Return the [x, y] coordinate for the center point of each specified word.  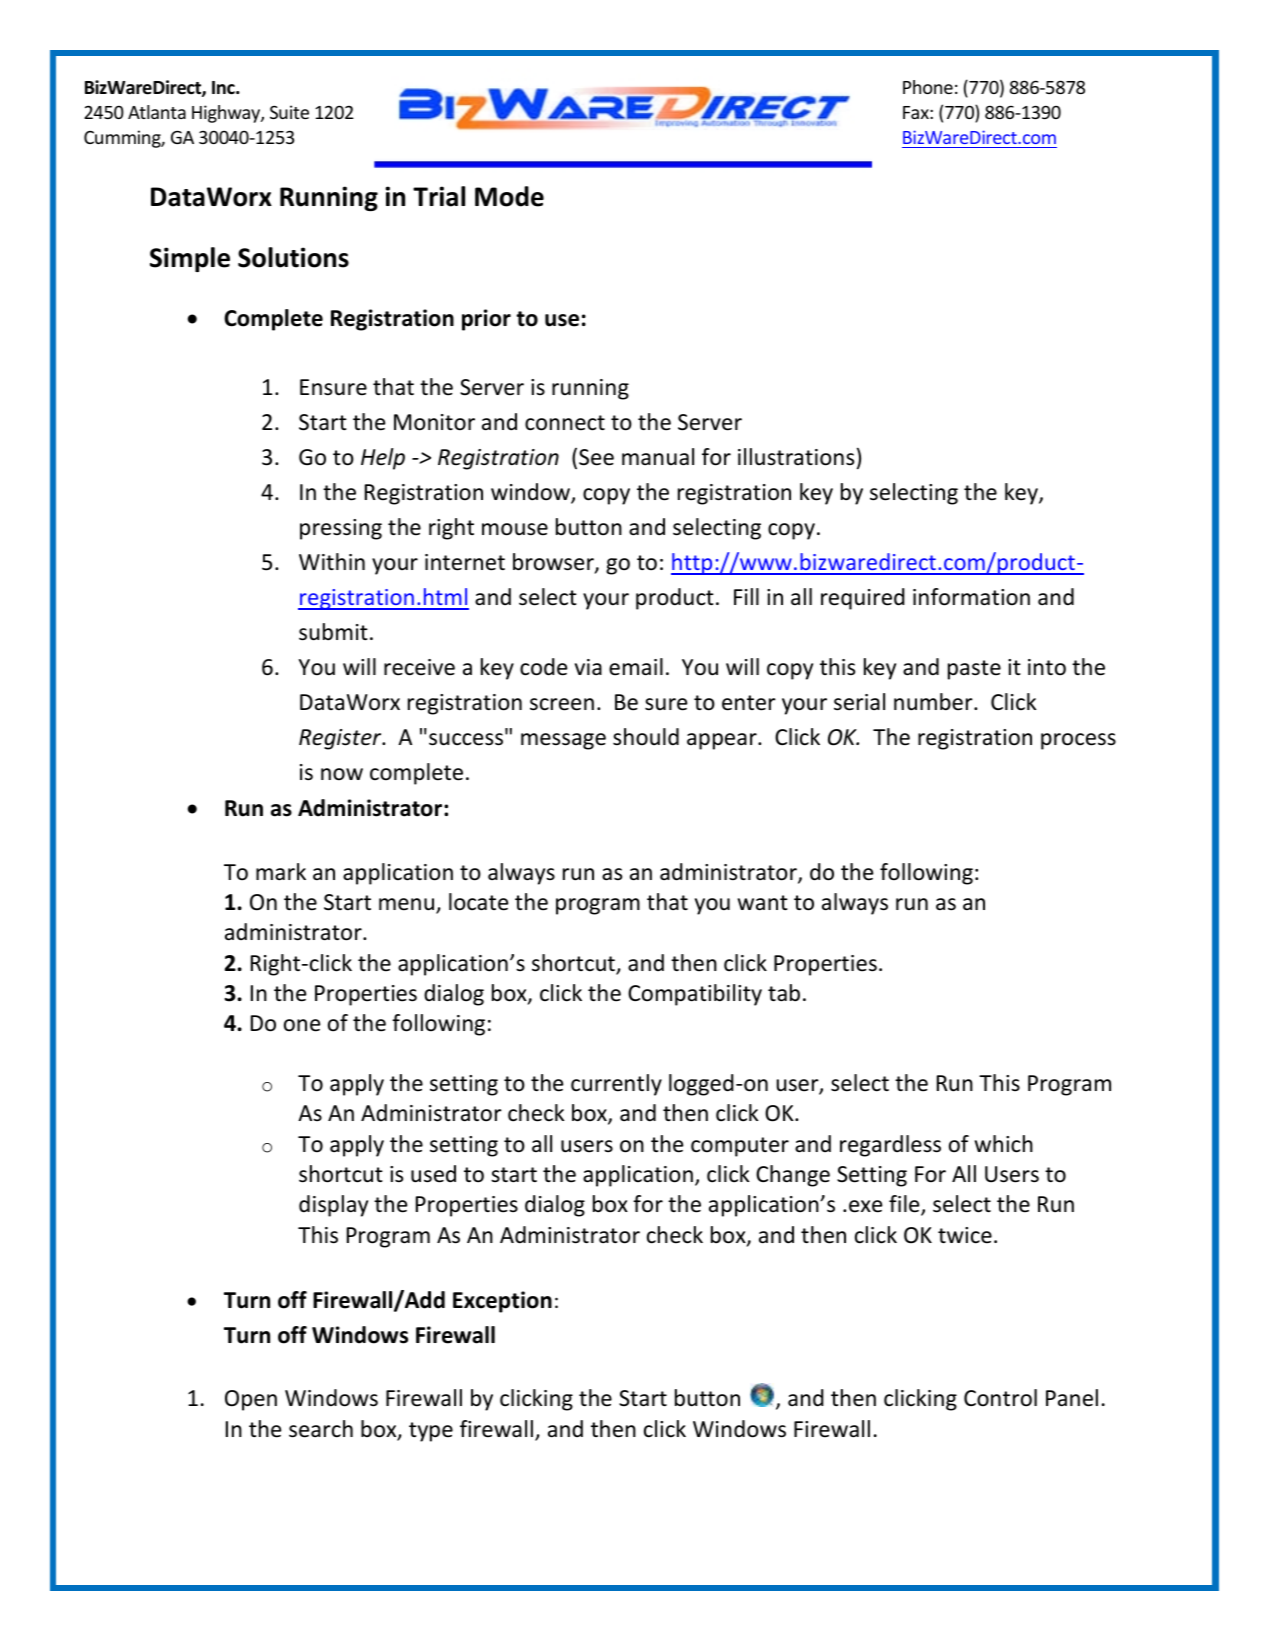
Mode [509, 196]
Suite [289, 112]
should [646, 737]
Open [251, 1400]
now [342, 774]
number [934, 702]
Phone [928, 87]
